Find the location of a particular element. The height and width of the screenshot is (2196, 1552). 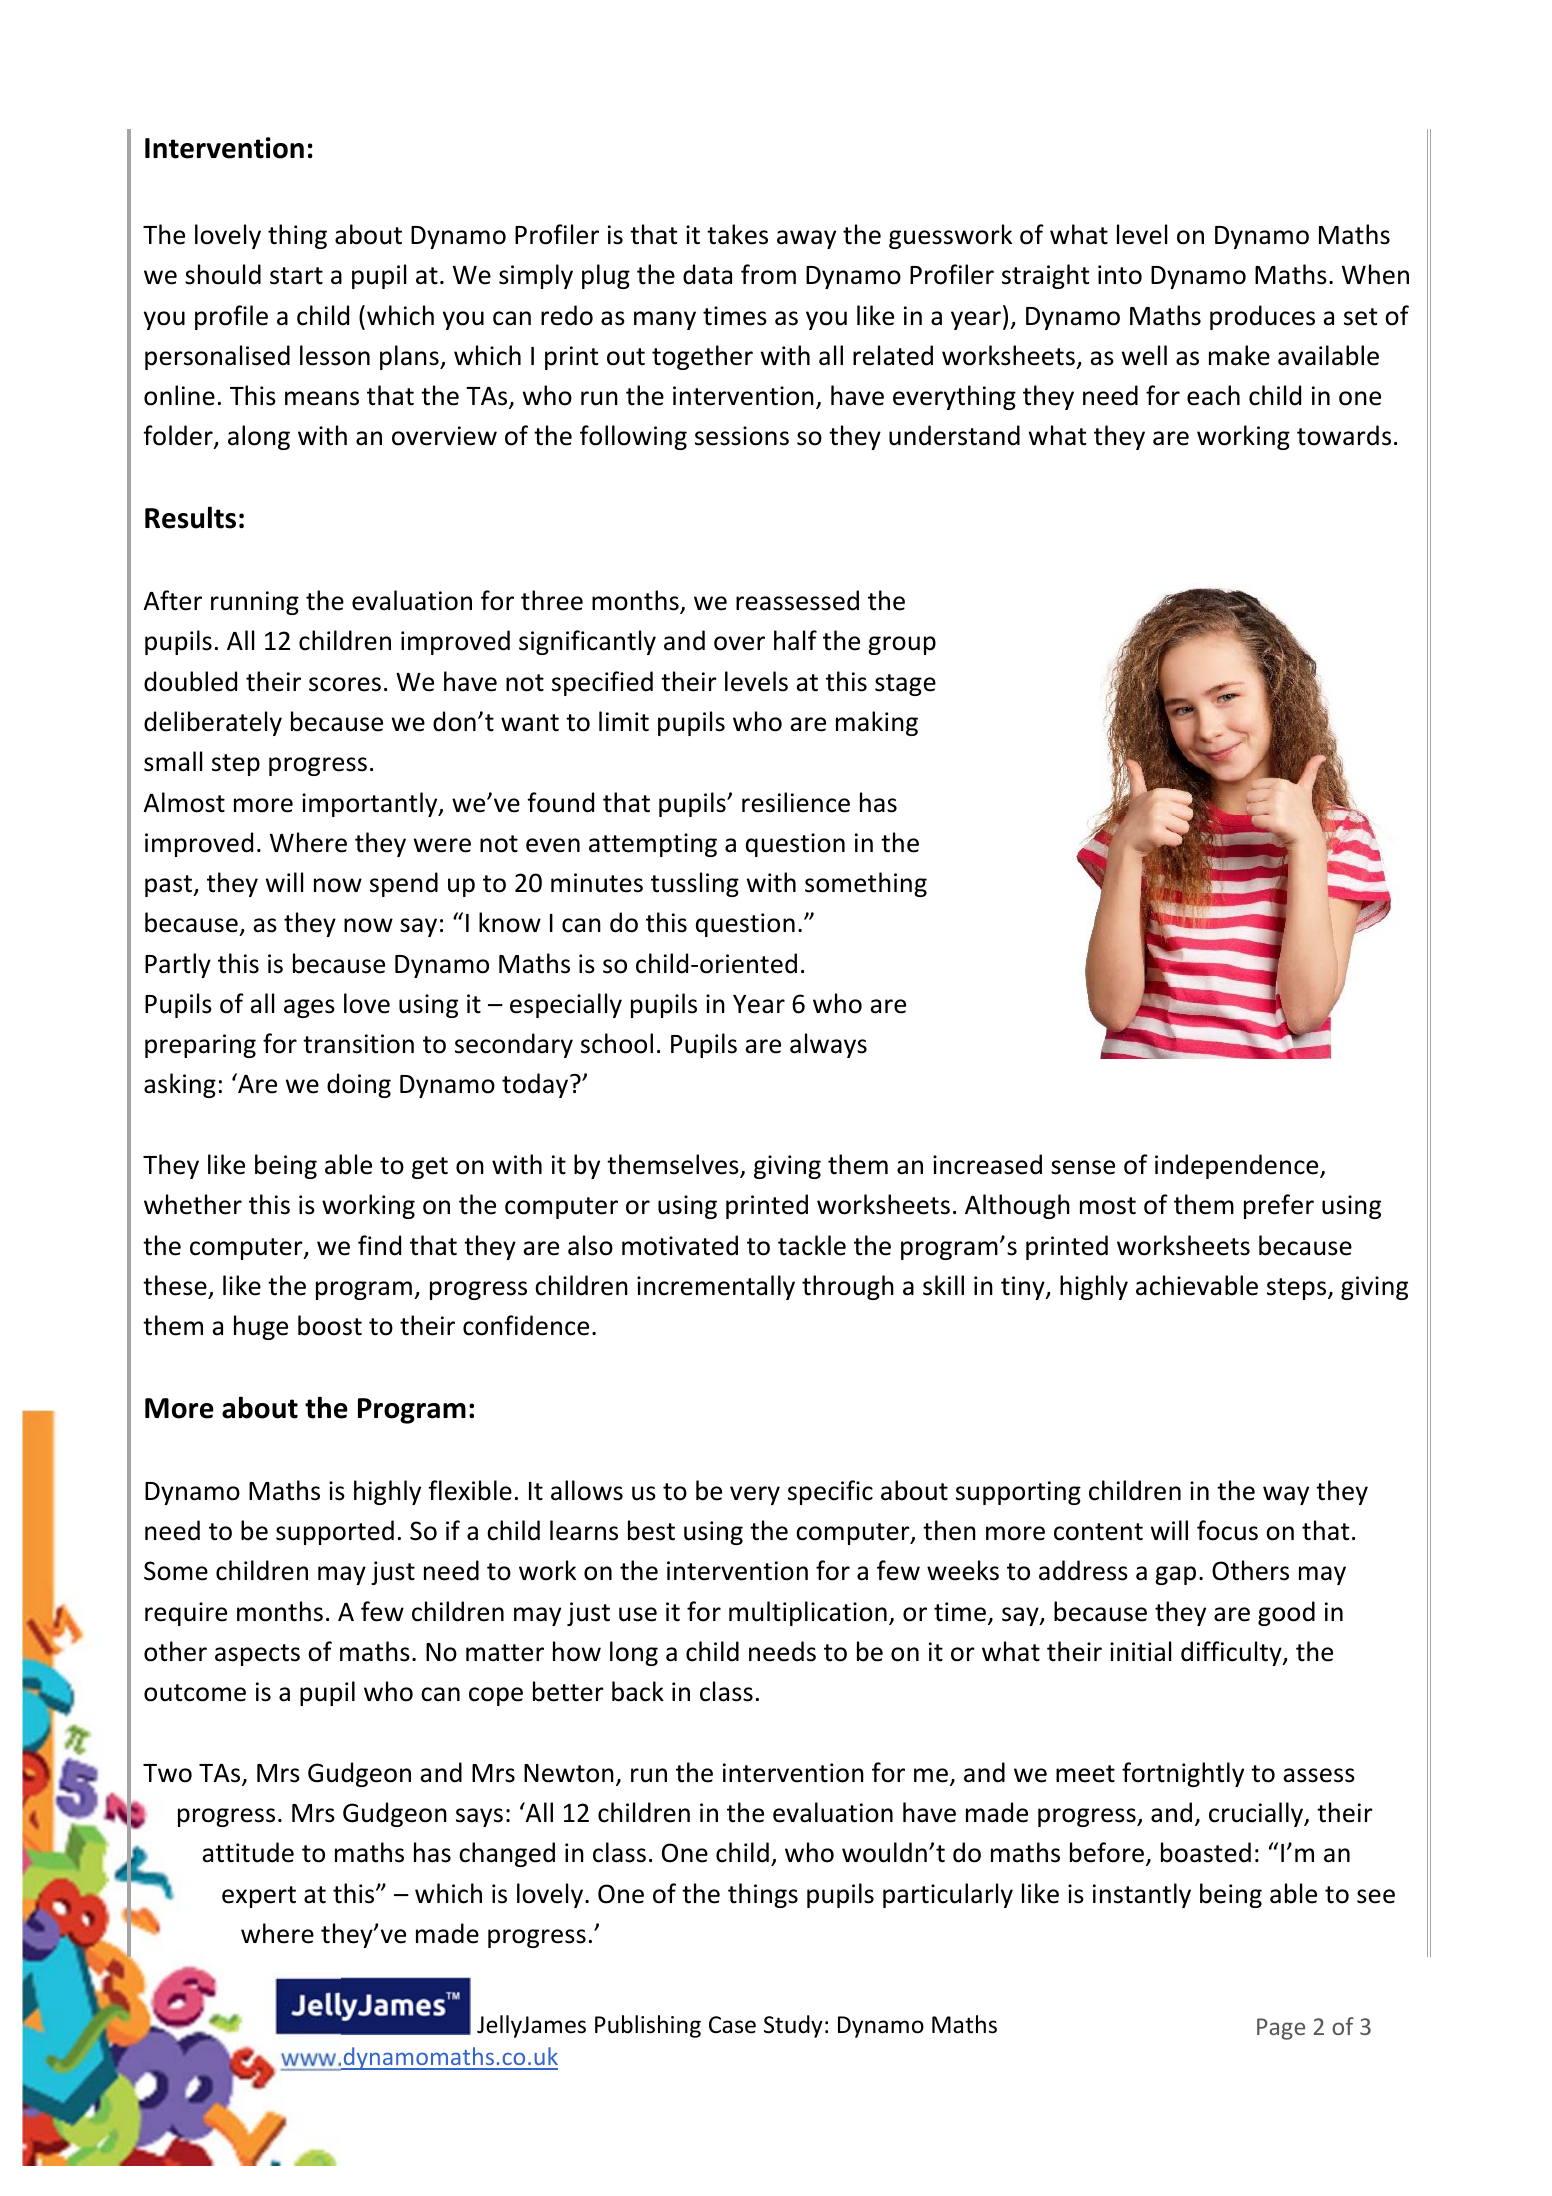

start is located at coordinates (296, 276).
